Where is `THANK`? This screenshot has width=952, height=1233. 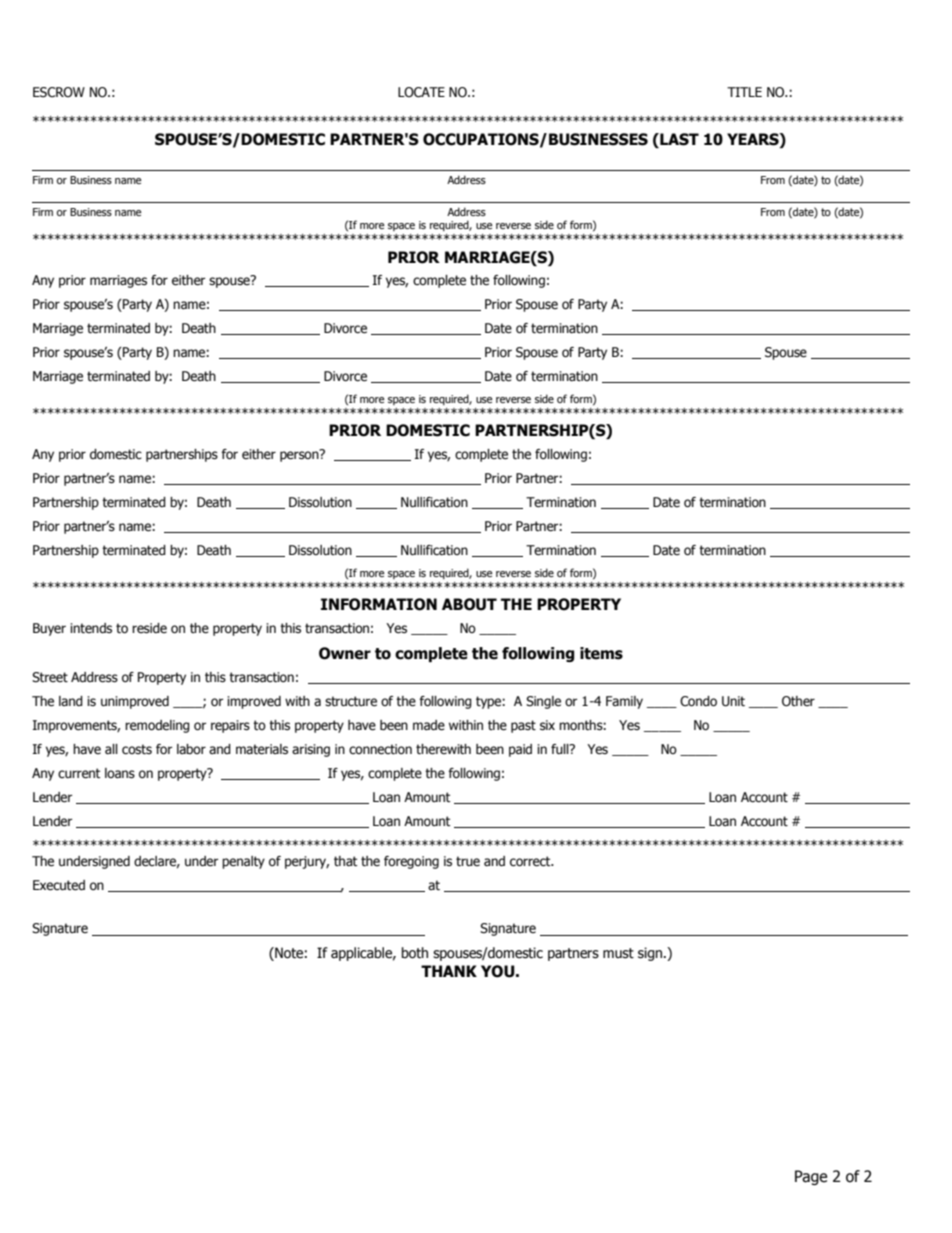
THANK is located at coordinates (449, 971).
